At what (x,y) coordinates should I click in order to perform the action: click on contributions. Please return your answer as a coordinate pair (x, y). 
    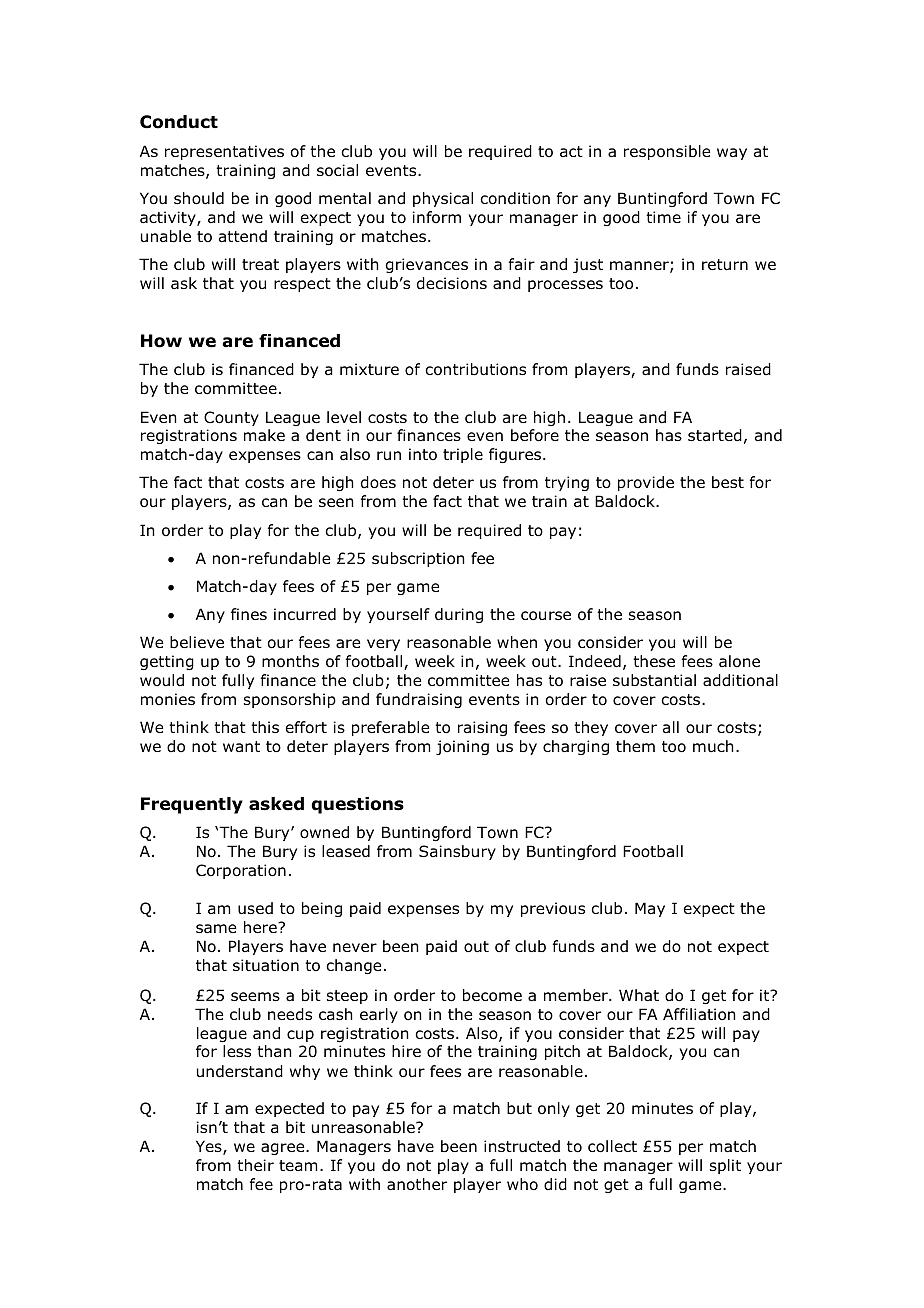
    Looking at the image, I should click on (475, 369).
